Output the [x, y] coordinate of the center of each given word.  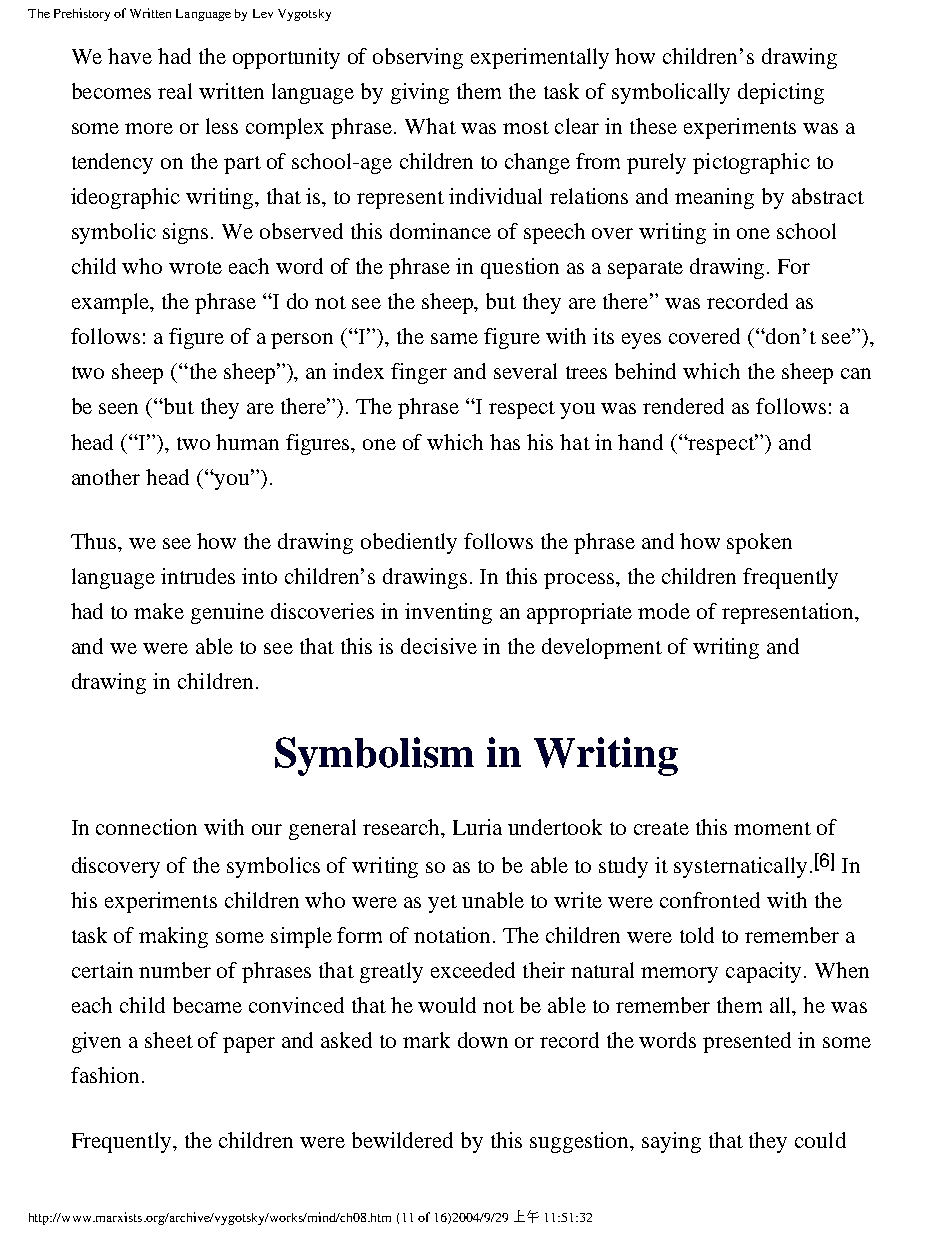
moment [772, 828]
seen [118, 408]
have [130, 56]
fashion [105, 1075]
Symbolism [374, 756]
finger [419, 373]
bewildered [402, 1140]
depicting [781, 93]
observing [418, 58]
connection [146, 827]
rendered [683, 406]
